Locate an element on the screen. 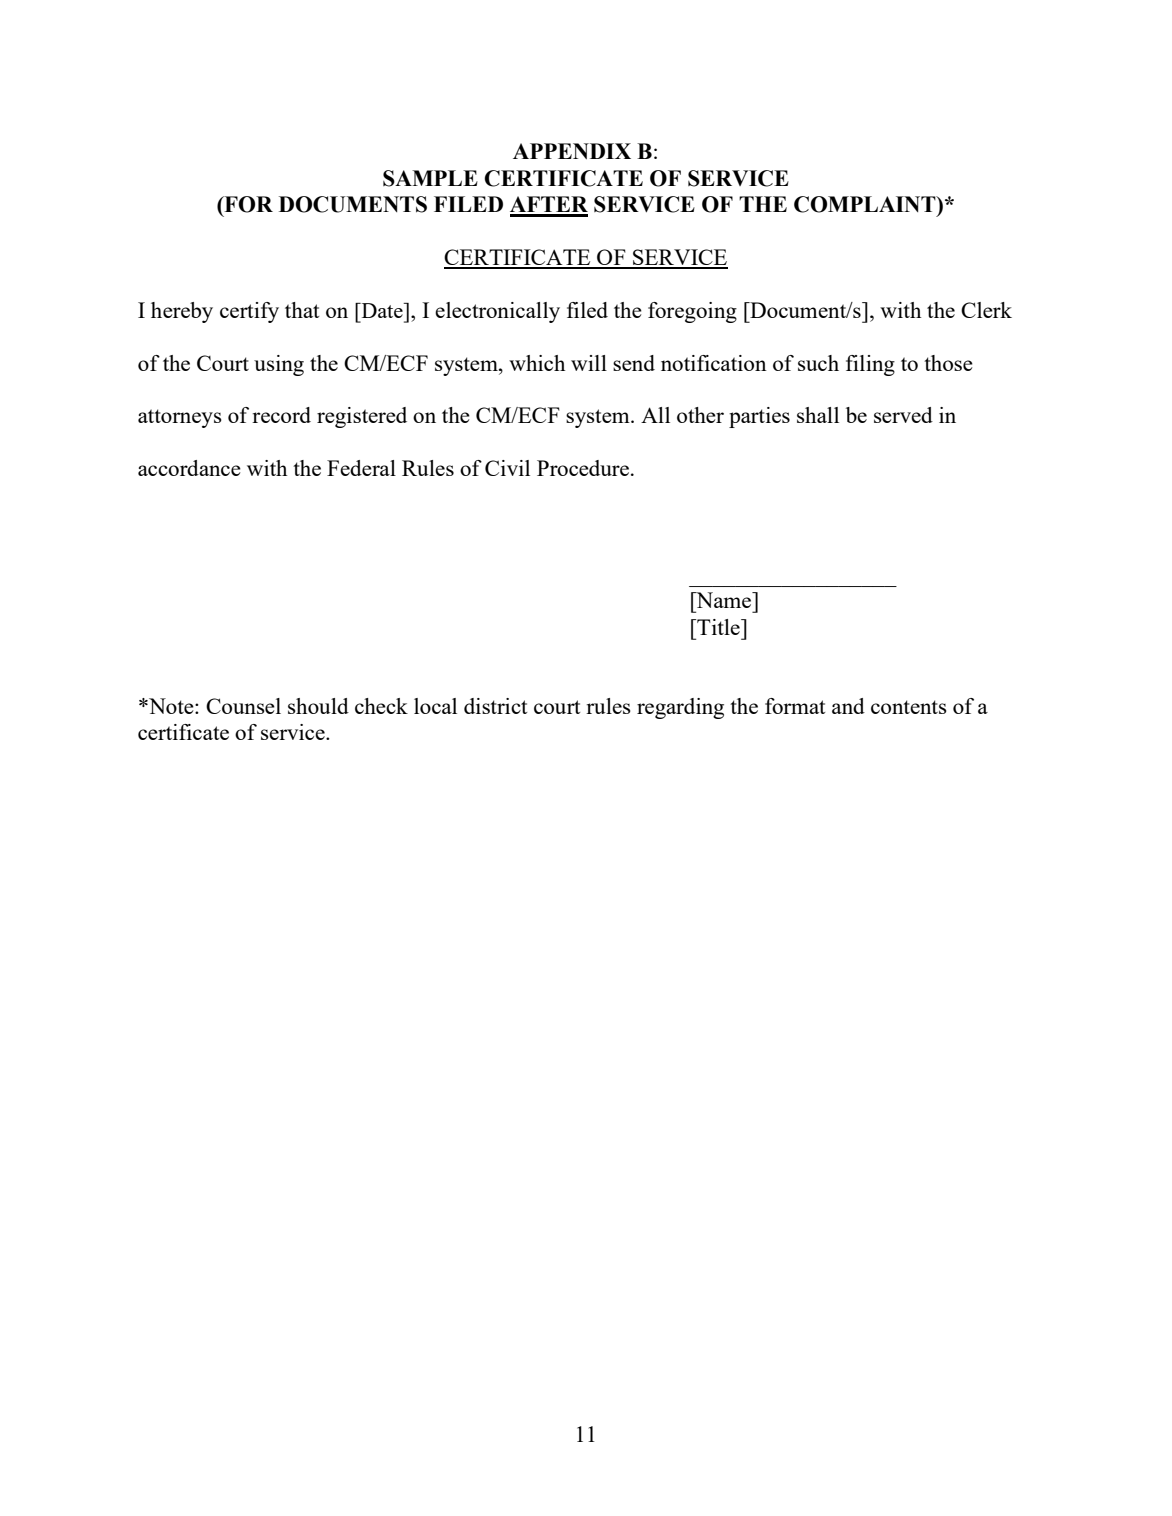 The height and width of the screenshot is (1516, 1172). SAMPLE is located at coordinates (430, 178).
